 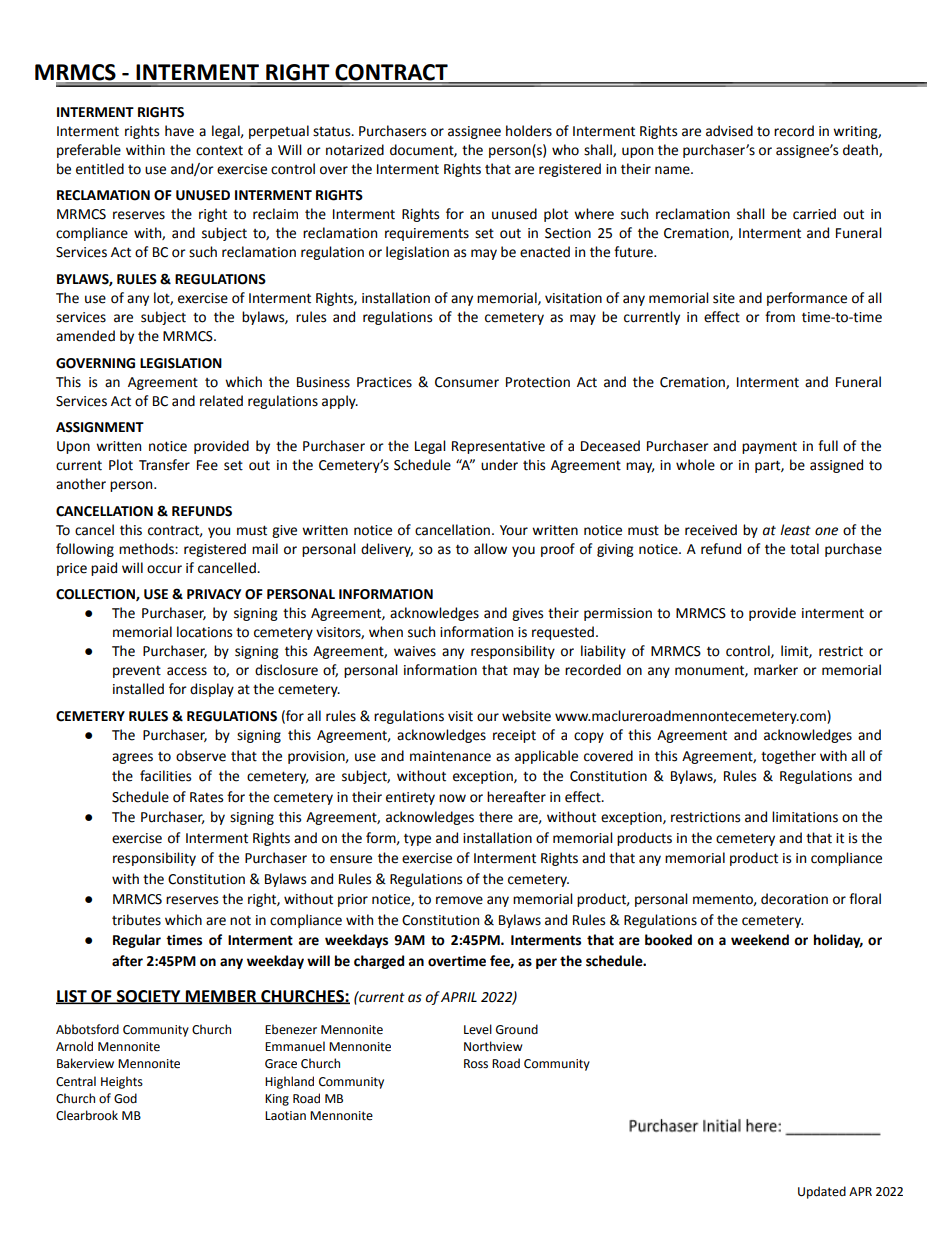 What do you see at coordinates (769, 448) in the image?
I see `payment` at bounding box center [769, 448].
